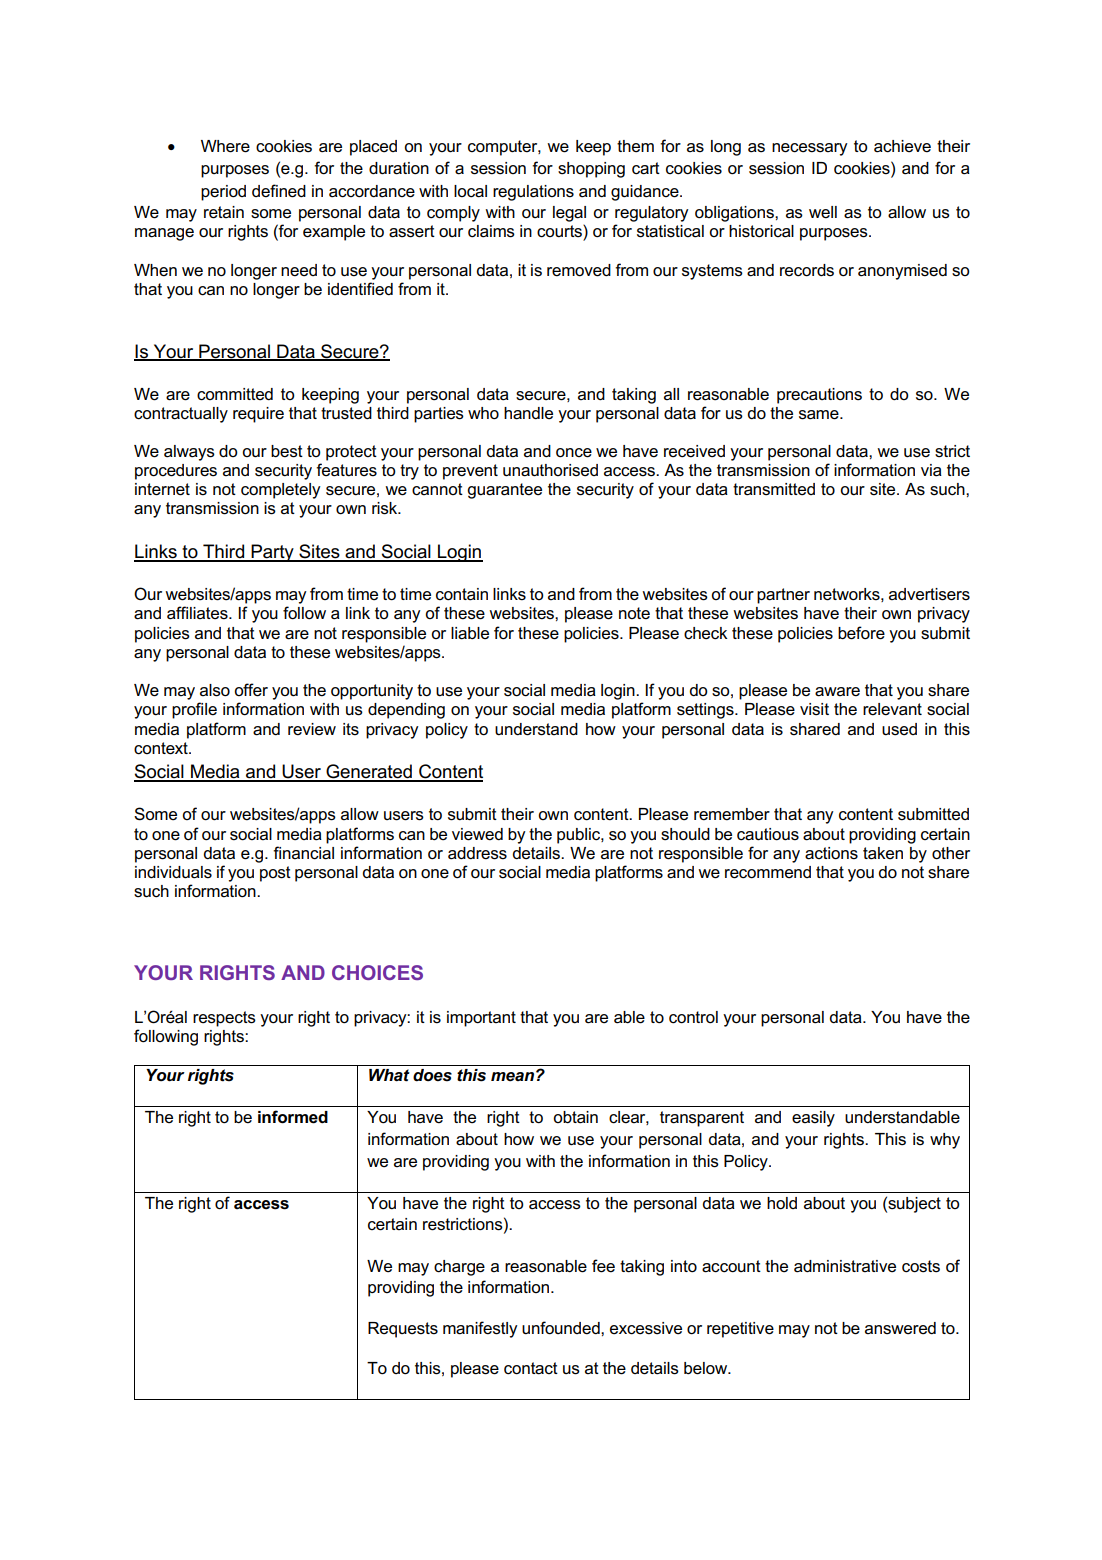 The height and width of the image is (1560, 1102). What do you see at coordinates (462, 594) in the image?
I see `contain` at bounding box center [462, 594].
